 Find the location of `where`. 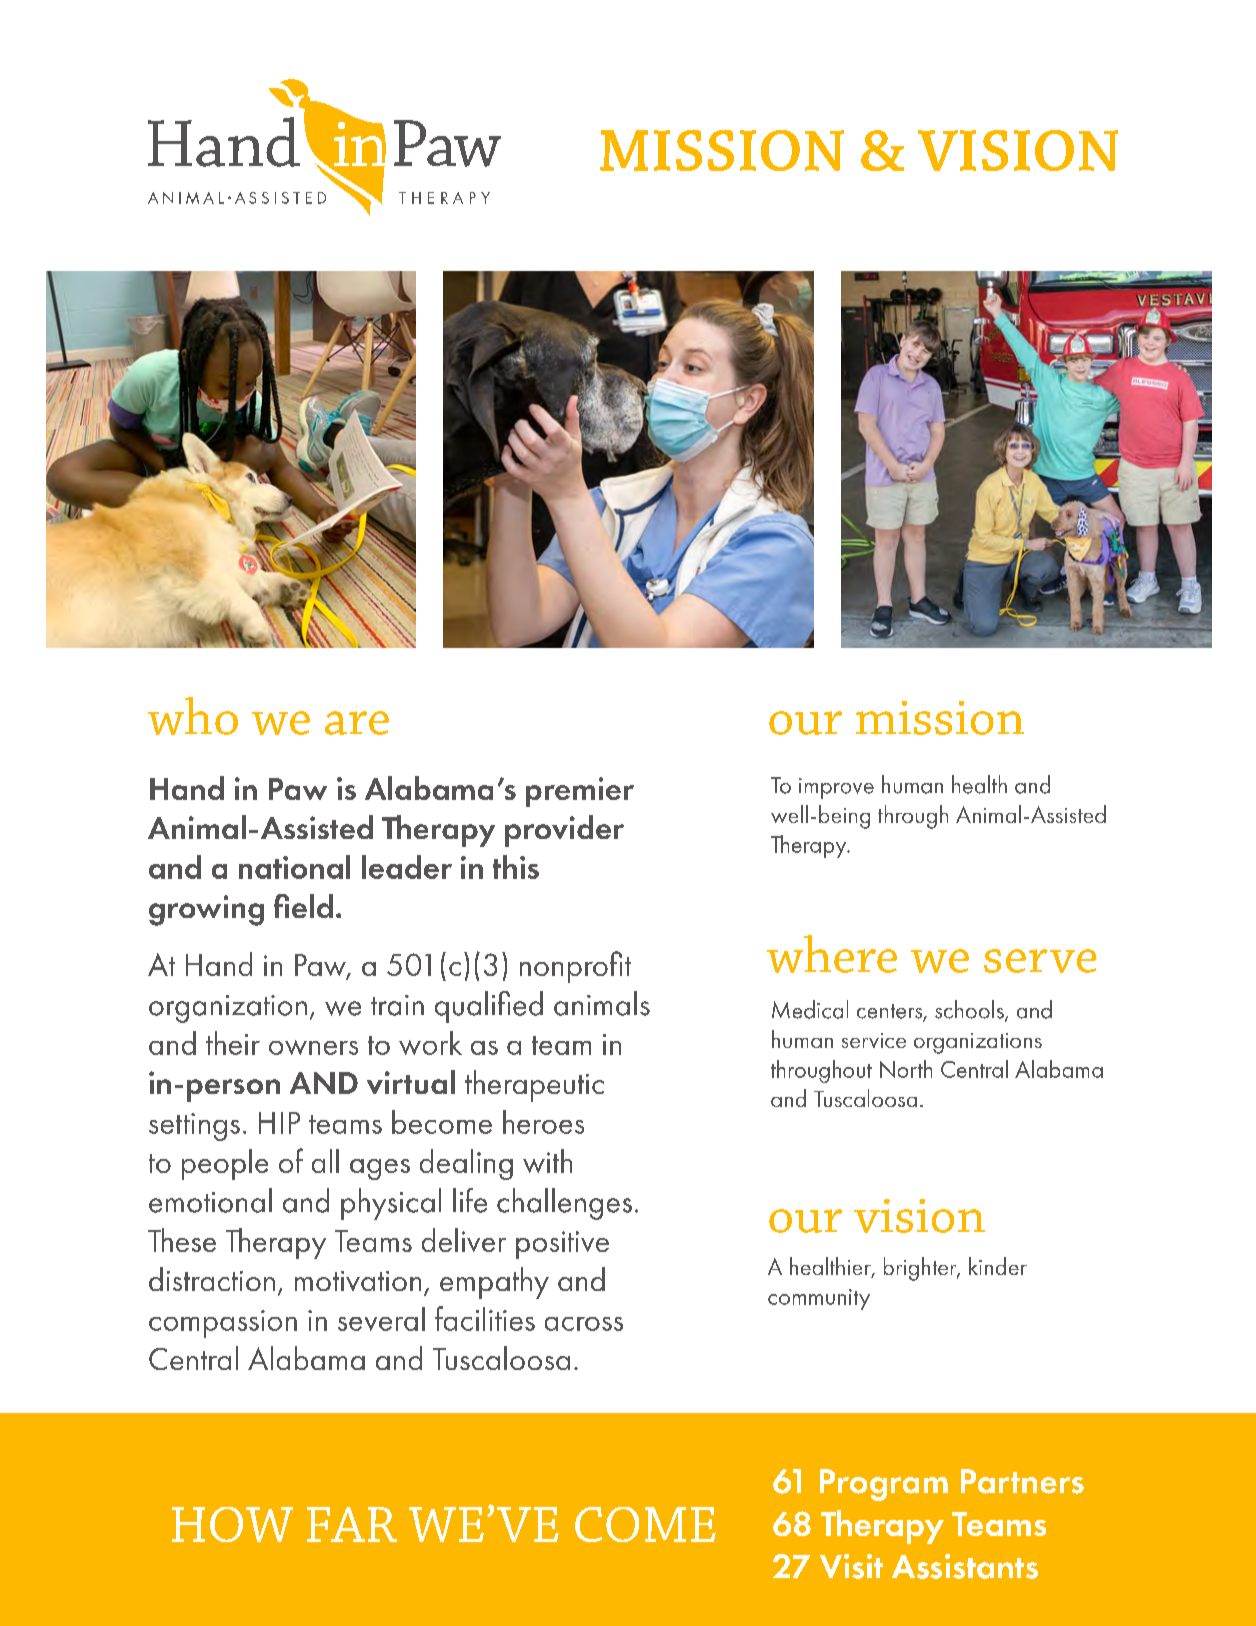

where is located at coordinates (832, 954).
